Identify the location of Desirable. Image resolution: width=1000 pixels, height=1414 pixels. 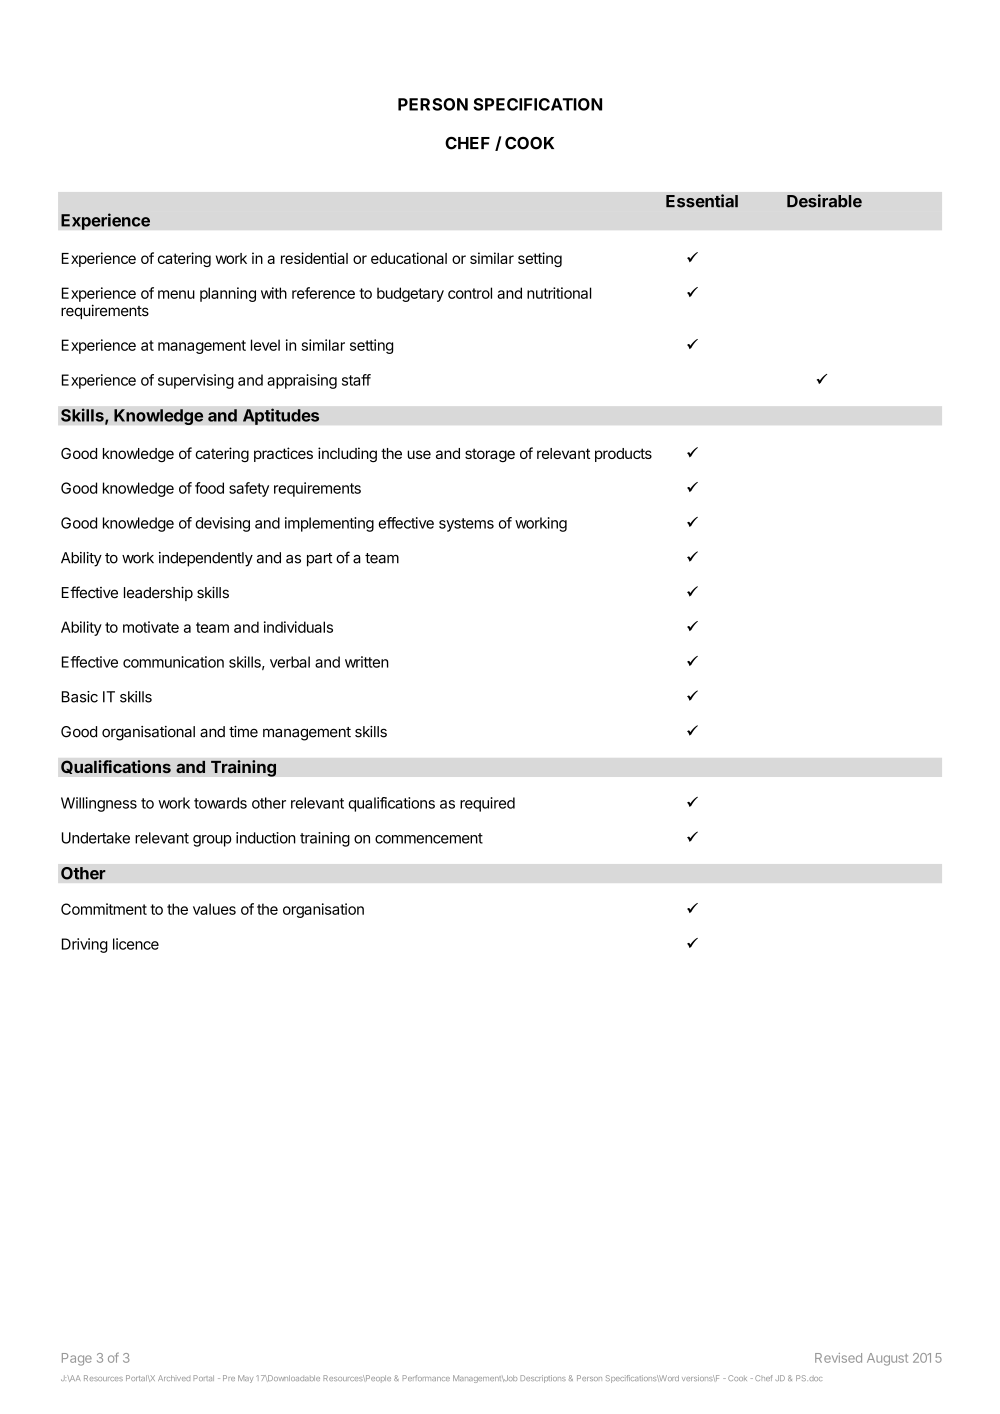
(824, 201).
